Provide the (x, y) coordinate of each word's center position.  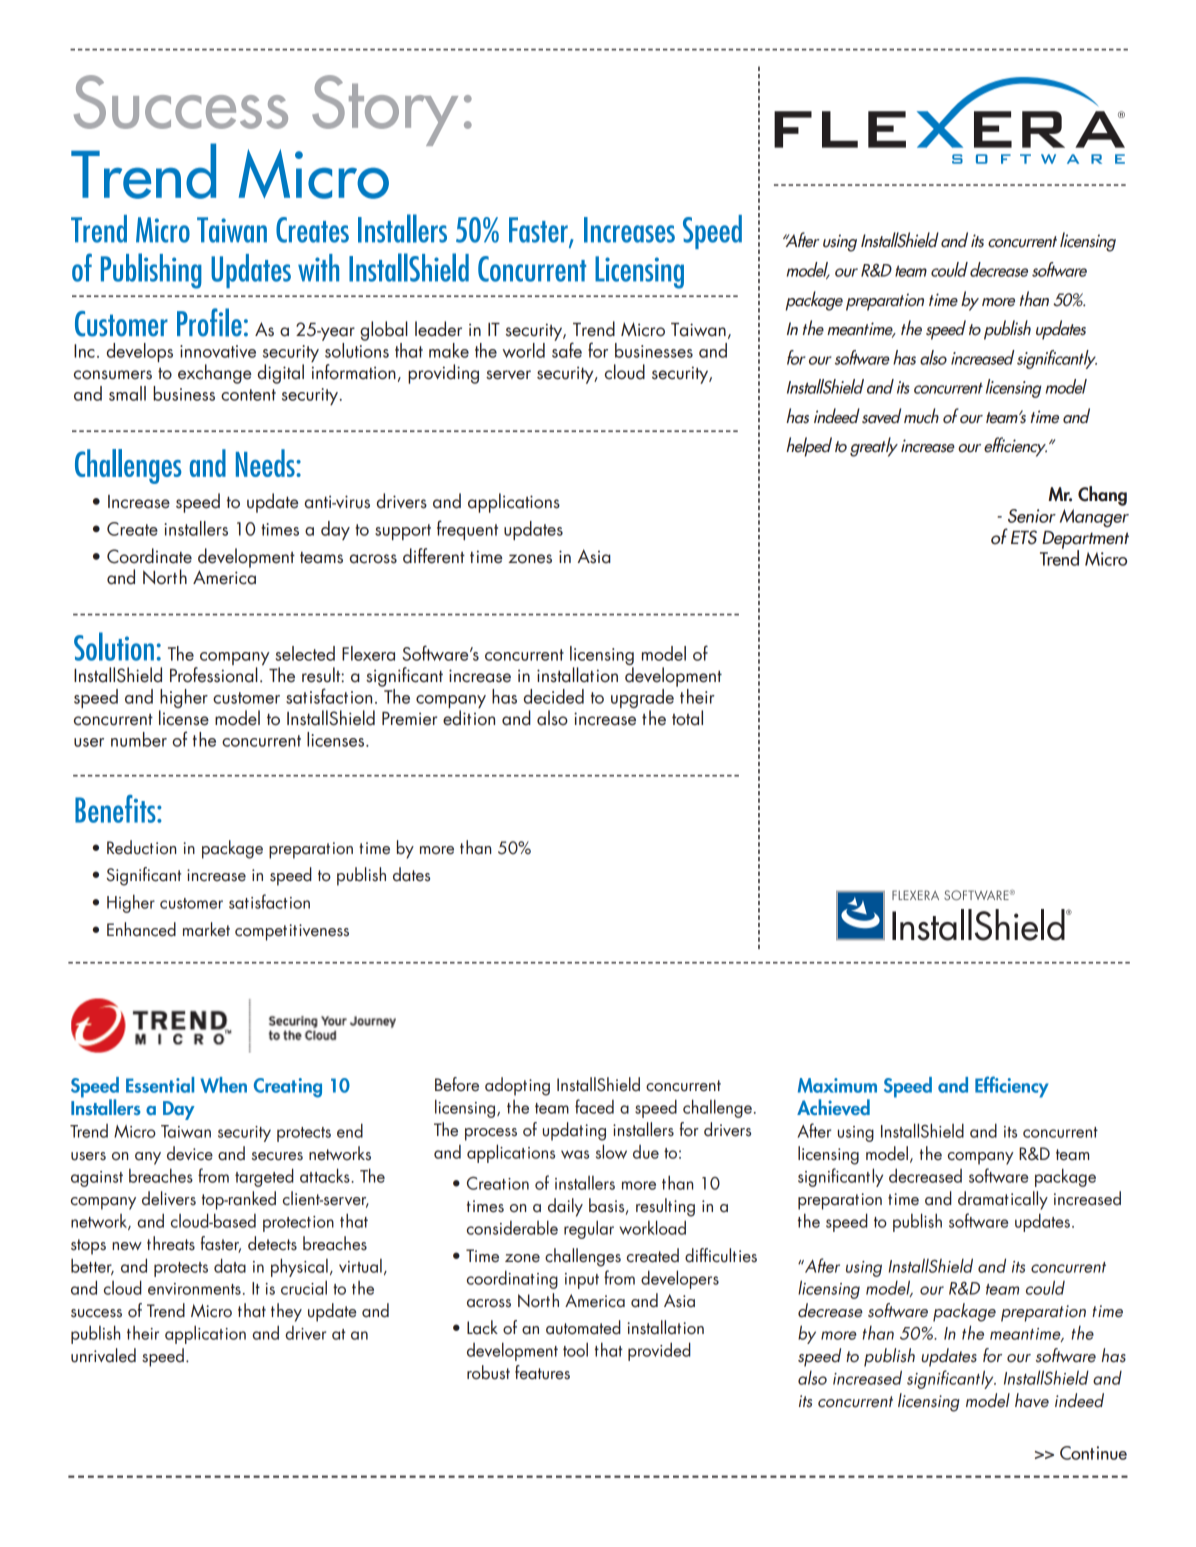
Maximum (837, 1085)
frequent (467, 530)
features (542, 1372)
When (223, 1085)
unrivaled (103, 1355)
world (523, 350)
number (139, 739)
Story (385, 110)
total (687, 718)
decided (554, 696)
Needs (266, 463)
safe (567, 349)
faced (594, 1106)
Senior (1032, 516)
